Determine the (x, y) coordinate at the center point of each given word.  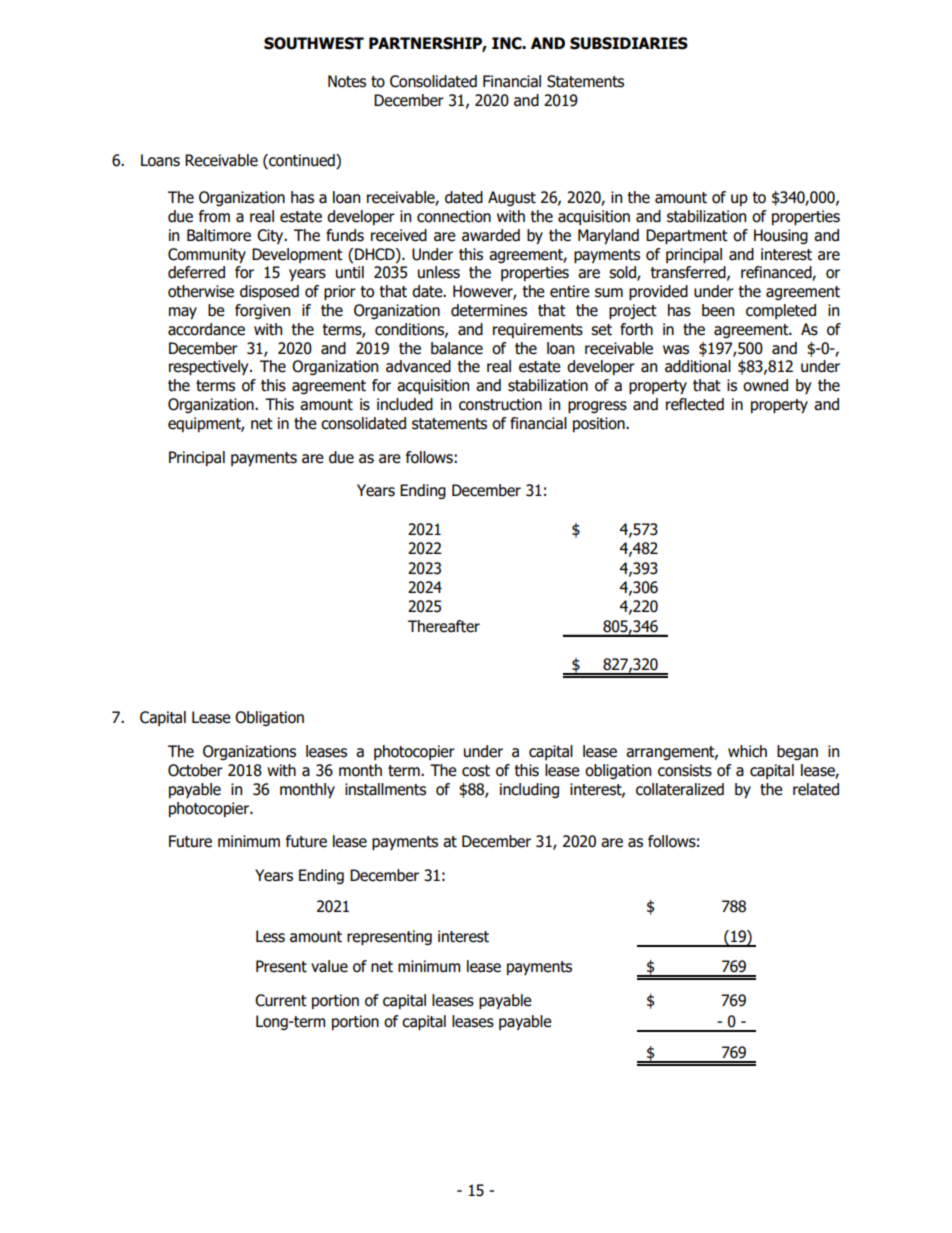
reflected (695, 404)
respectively (210, 367)
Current (281, 1000)
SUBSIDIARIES (629, 43)
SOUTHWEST (314, 43)
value (329, 966)
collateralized (680, 789)
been (718, 310)
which (747, 751)
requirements (538, 330)
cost (476, 771)
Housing (781, 236)
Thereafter (444, 626)
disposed (269, 292)
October (195, 770)
